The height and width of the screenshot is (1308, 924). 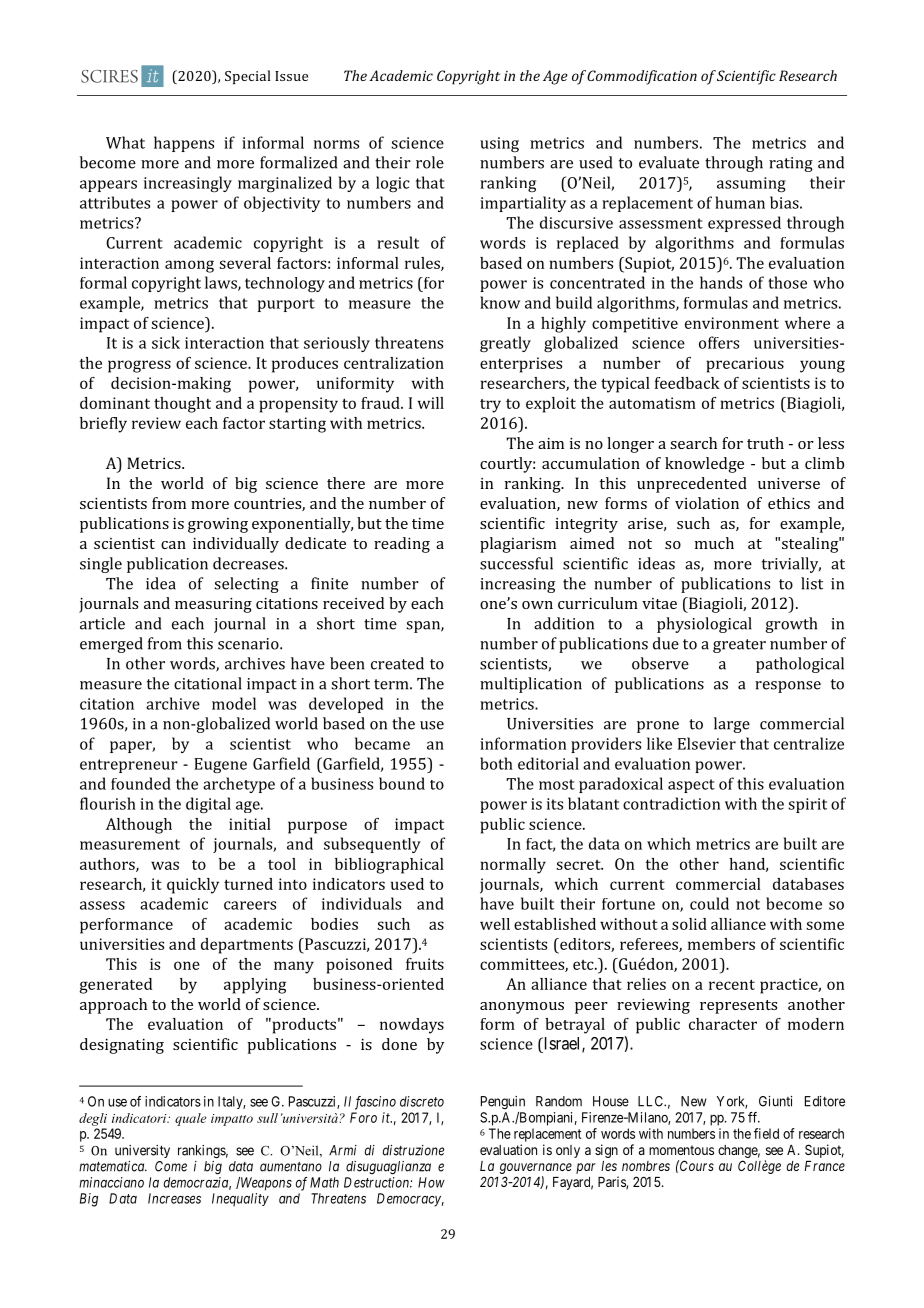 I want to click on Increases, so click(x=174, y=1198).
